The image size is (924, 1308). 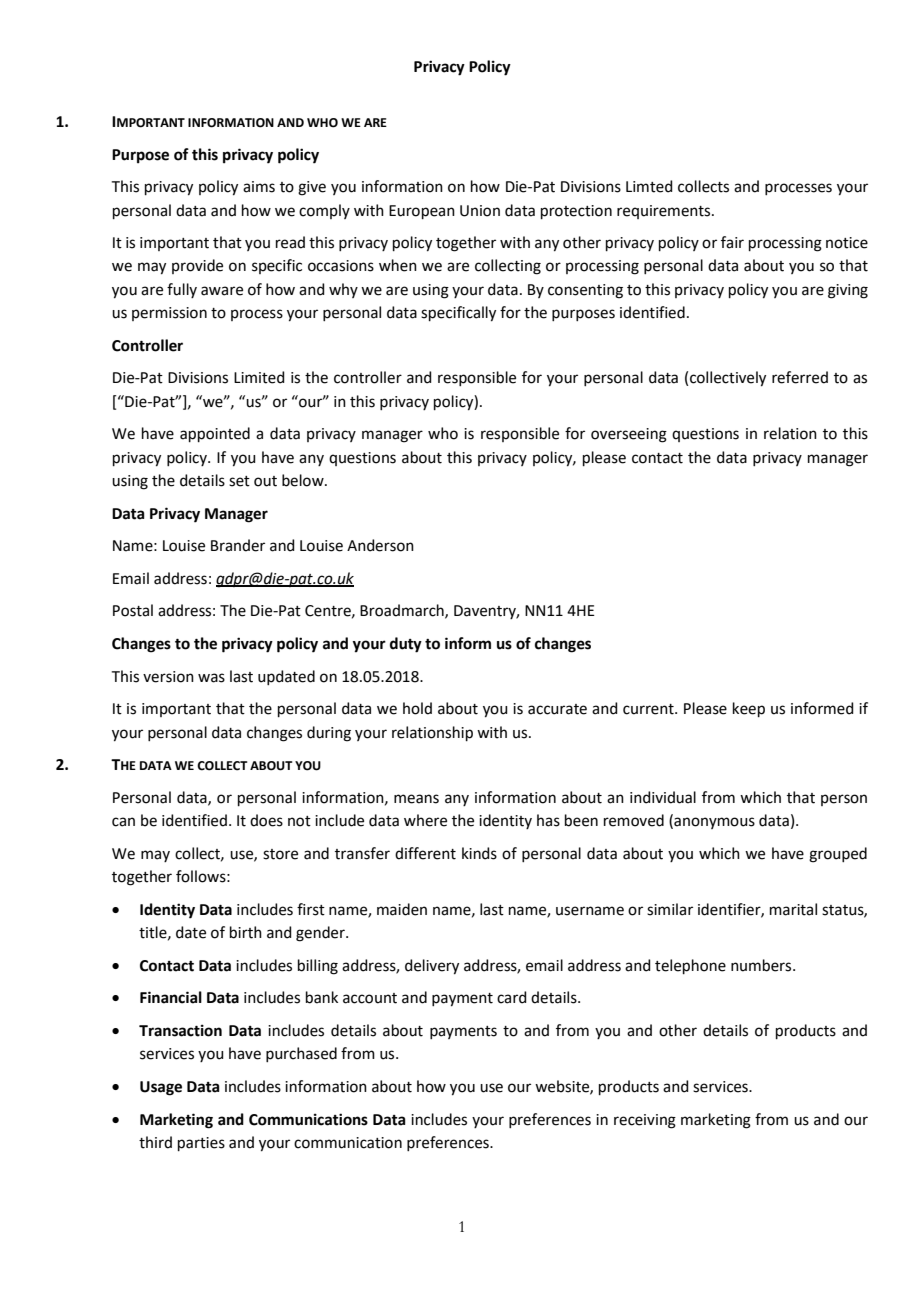 I want to click on Union, so click(x=480, y=211).
